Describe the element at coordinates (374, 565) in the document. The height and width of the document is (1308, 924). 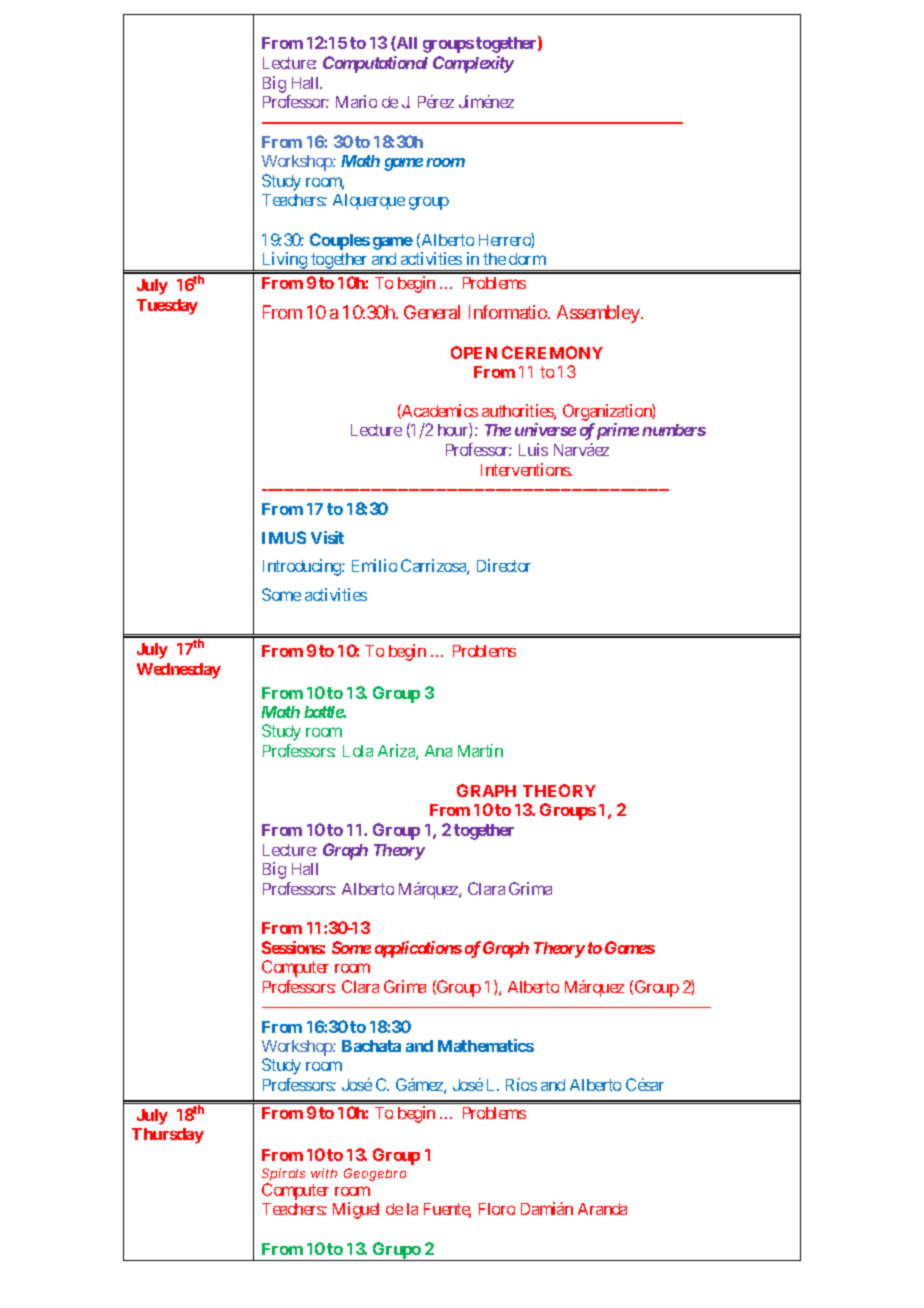
I see `Emilio` at that location.
